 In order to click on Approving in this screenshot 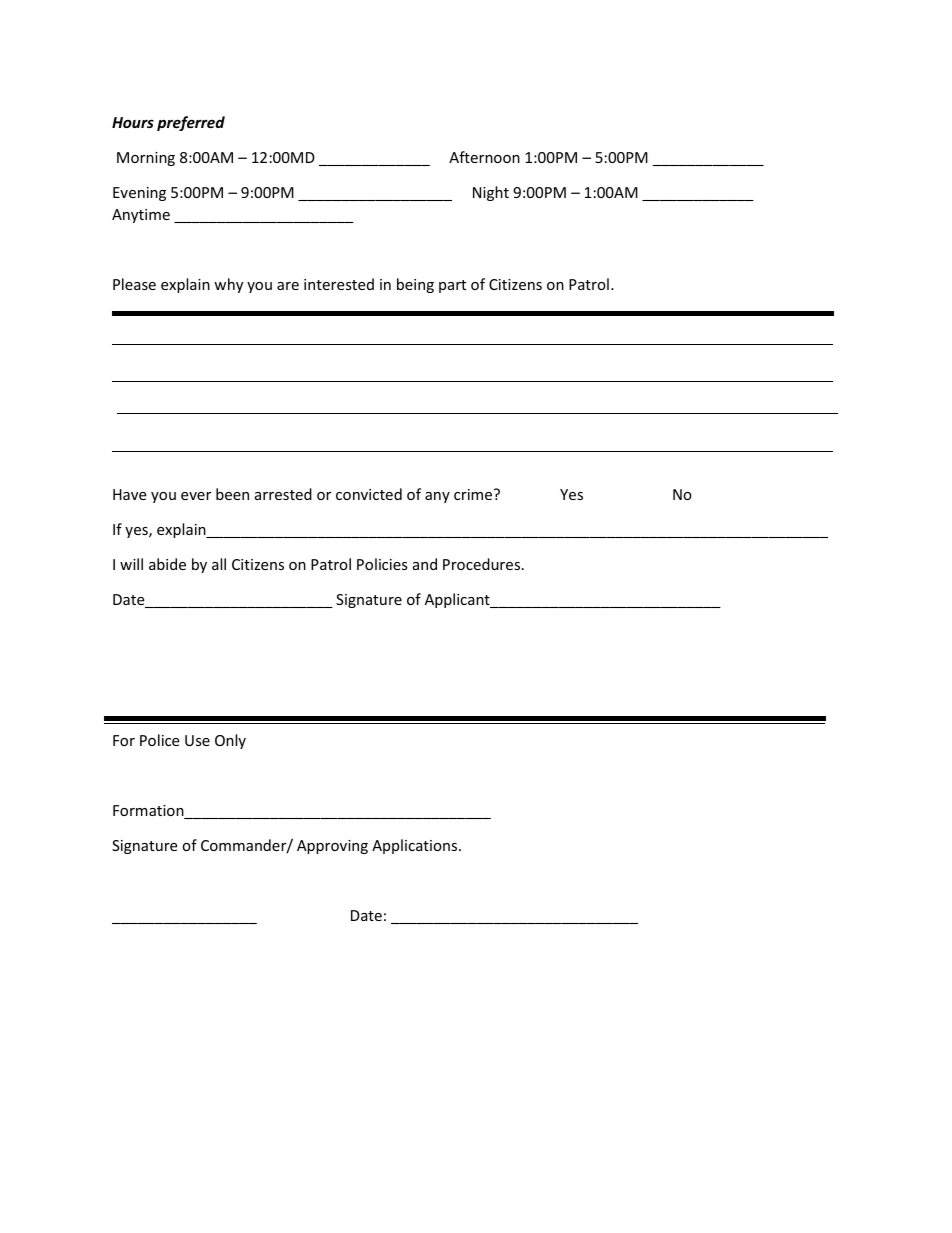, I will do `click(332, 847)`.
